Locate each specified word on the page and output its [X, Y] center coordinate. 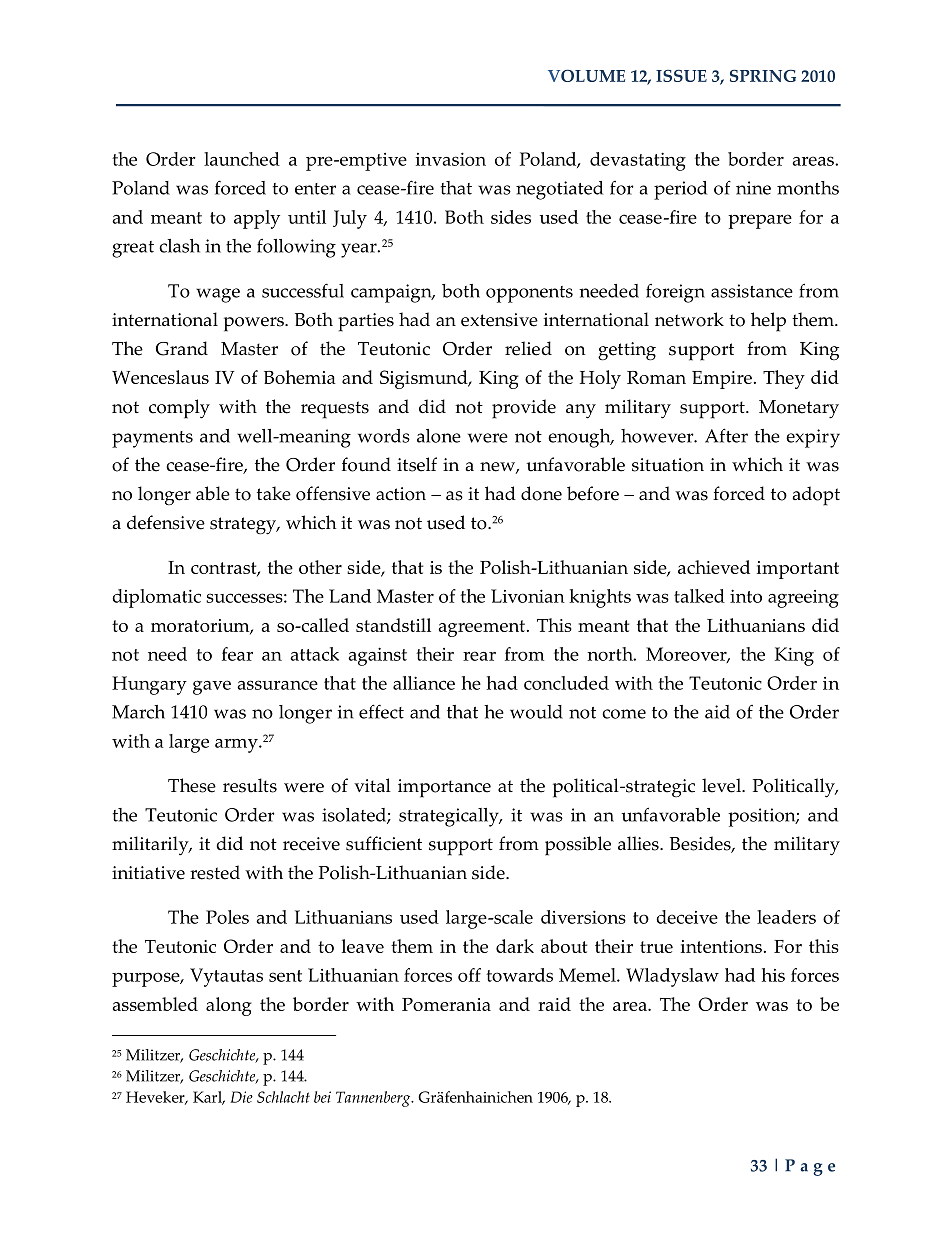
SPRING [763, 75]
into [746, 596]
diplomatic [156, 598]
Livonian [528, 596]
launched [242, 159]
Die [242, 1097]
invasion [451, 159]
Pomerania [446, 1004]
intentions [721, 946]
